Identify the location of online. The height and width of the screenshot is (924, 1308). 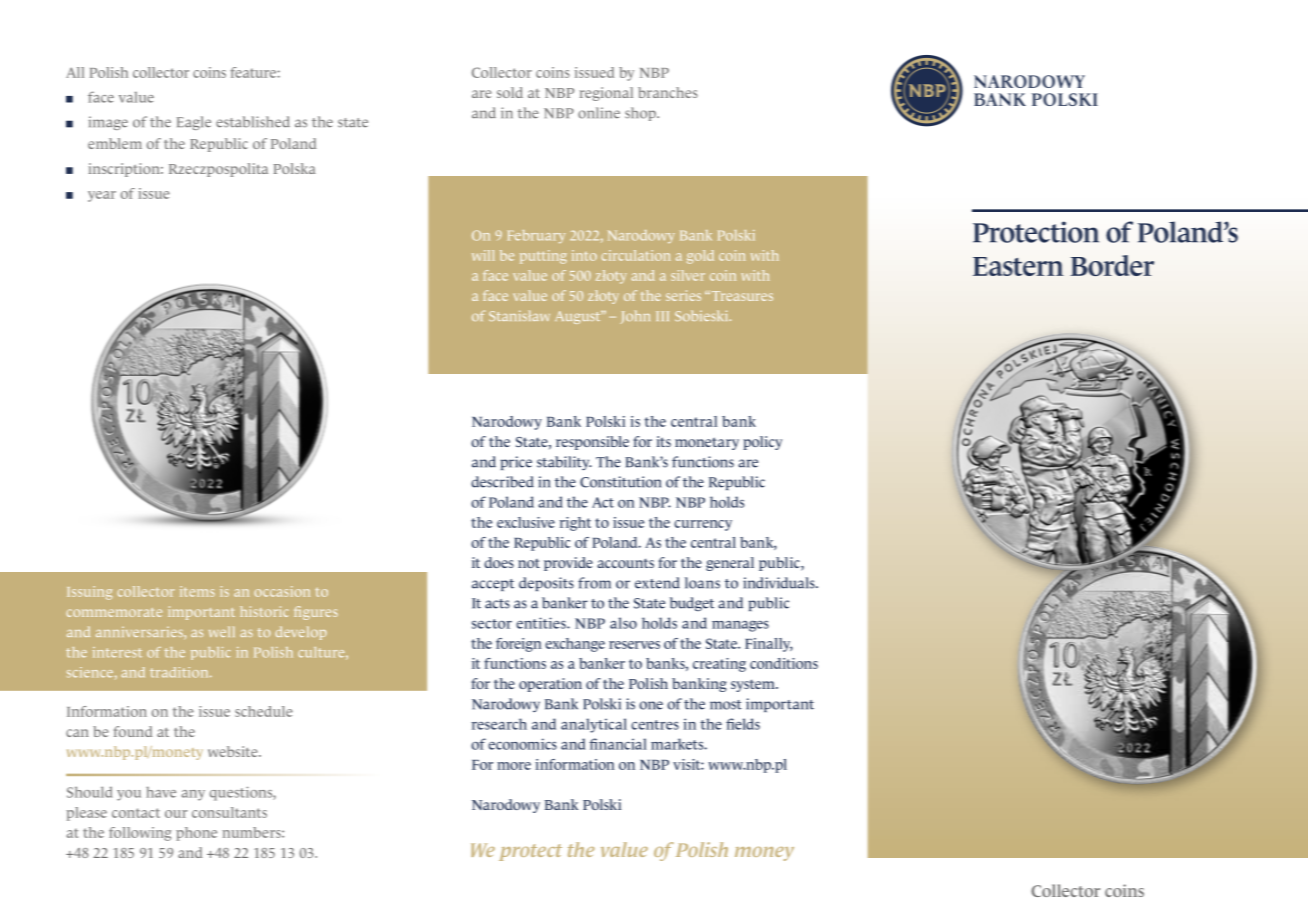
(599, 113).
